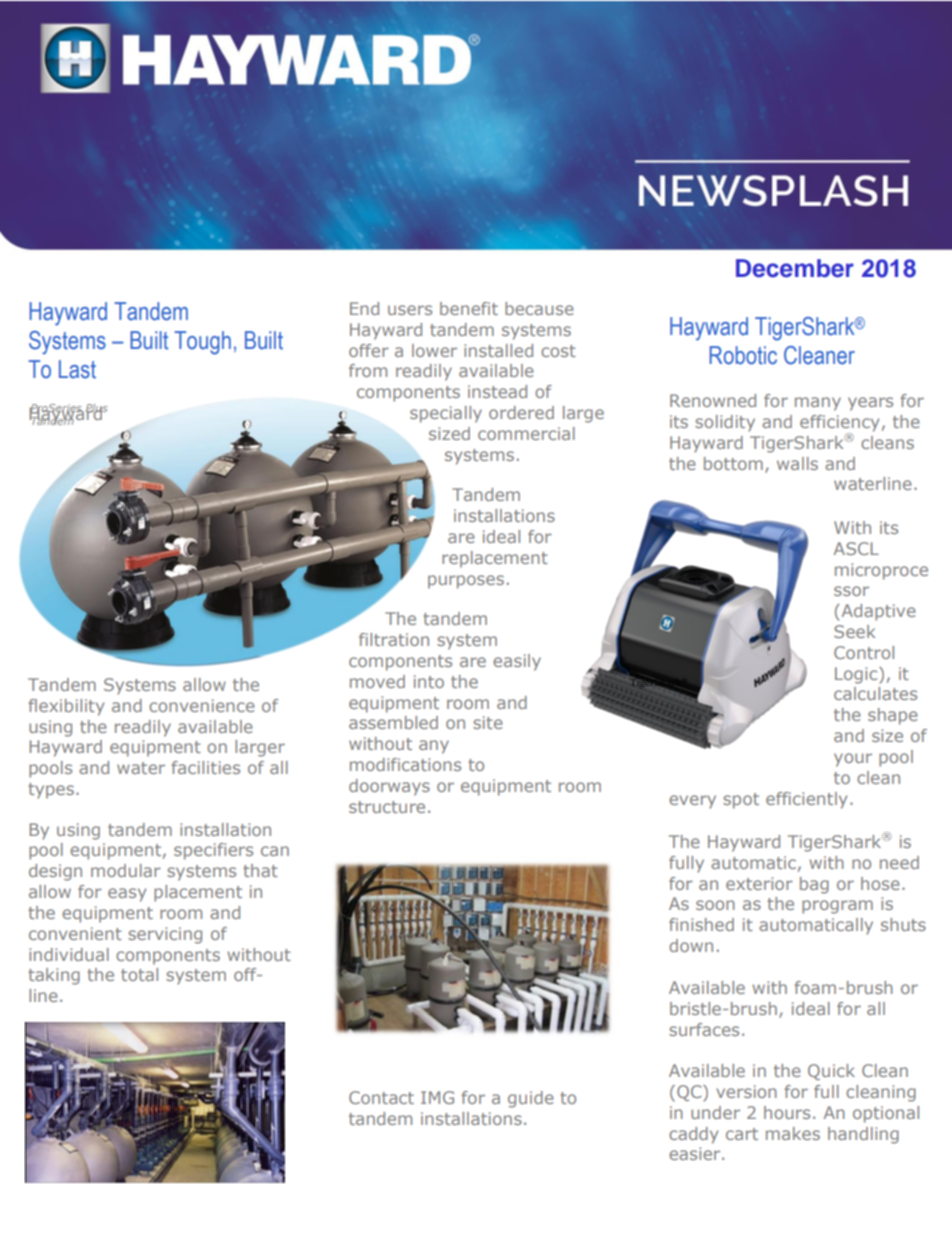  Describe the element at coordinates (437, 1097) in the screenshot. I see `IMG` at that location.
